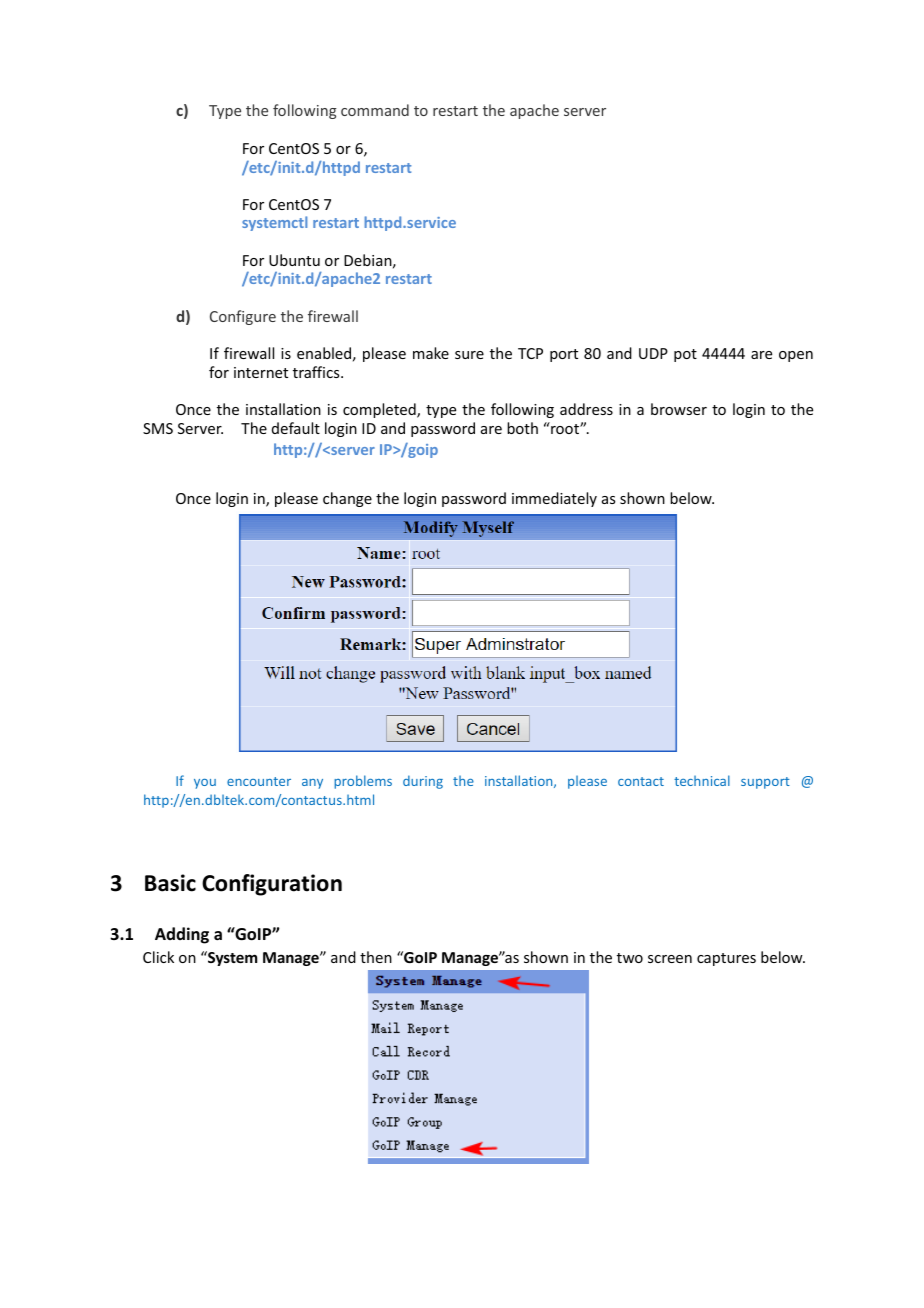  I want to click on Ubuntu, so click(294, 260).
